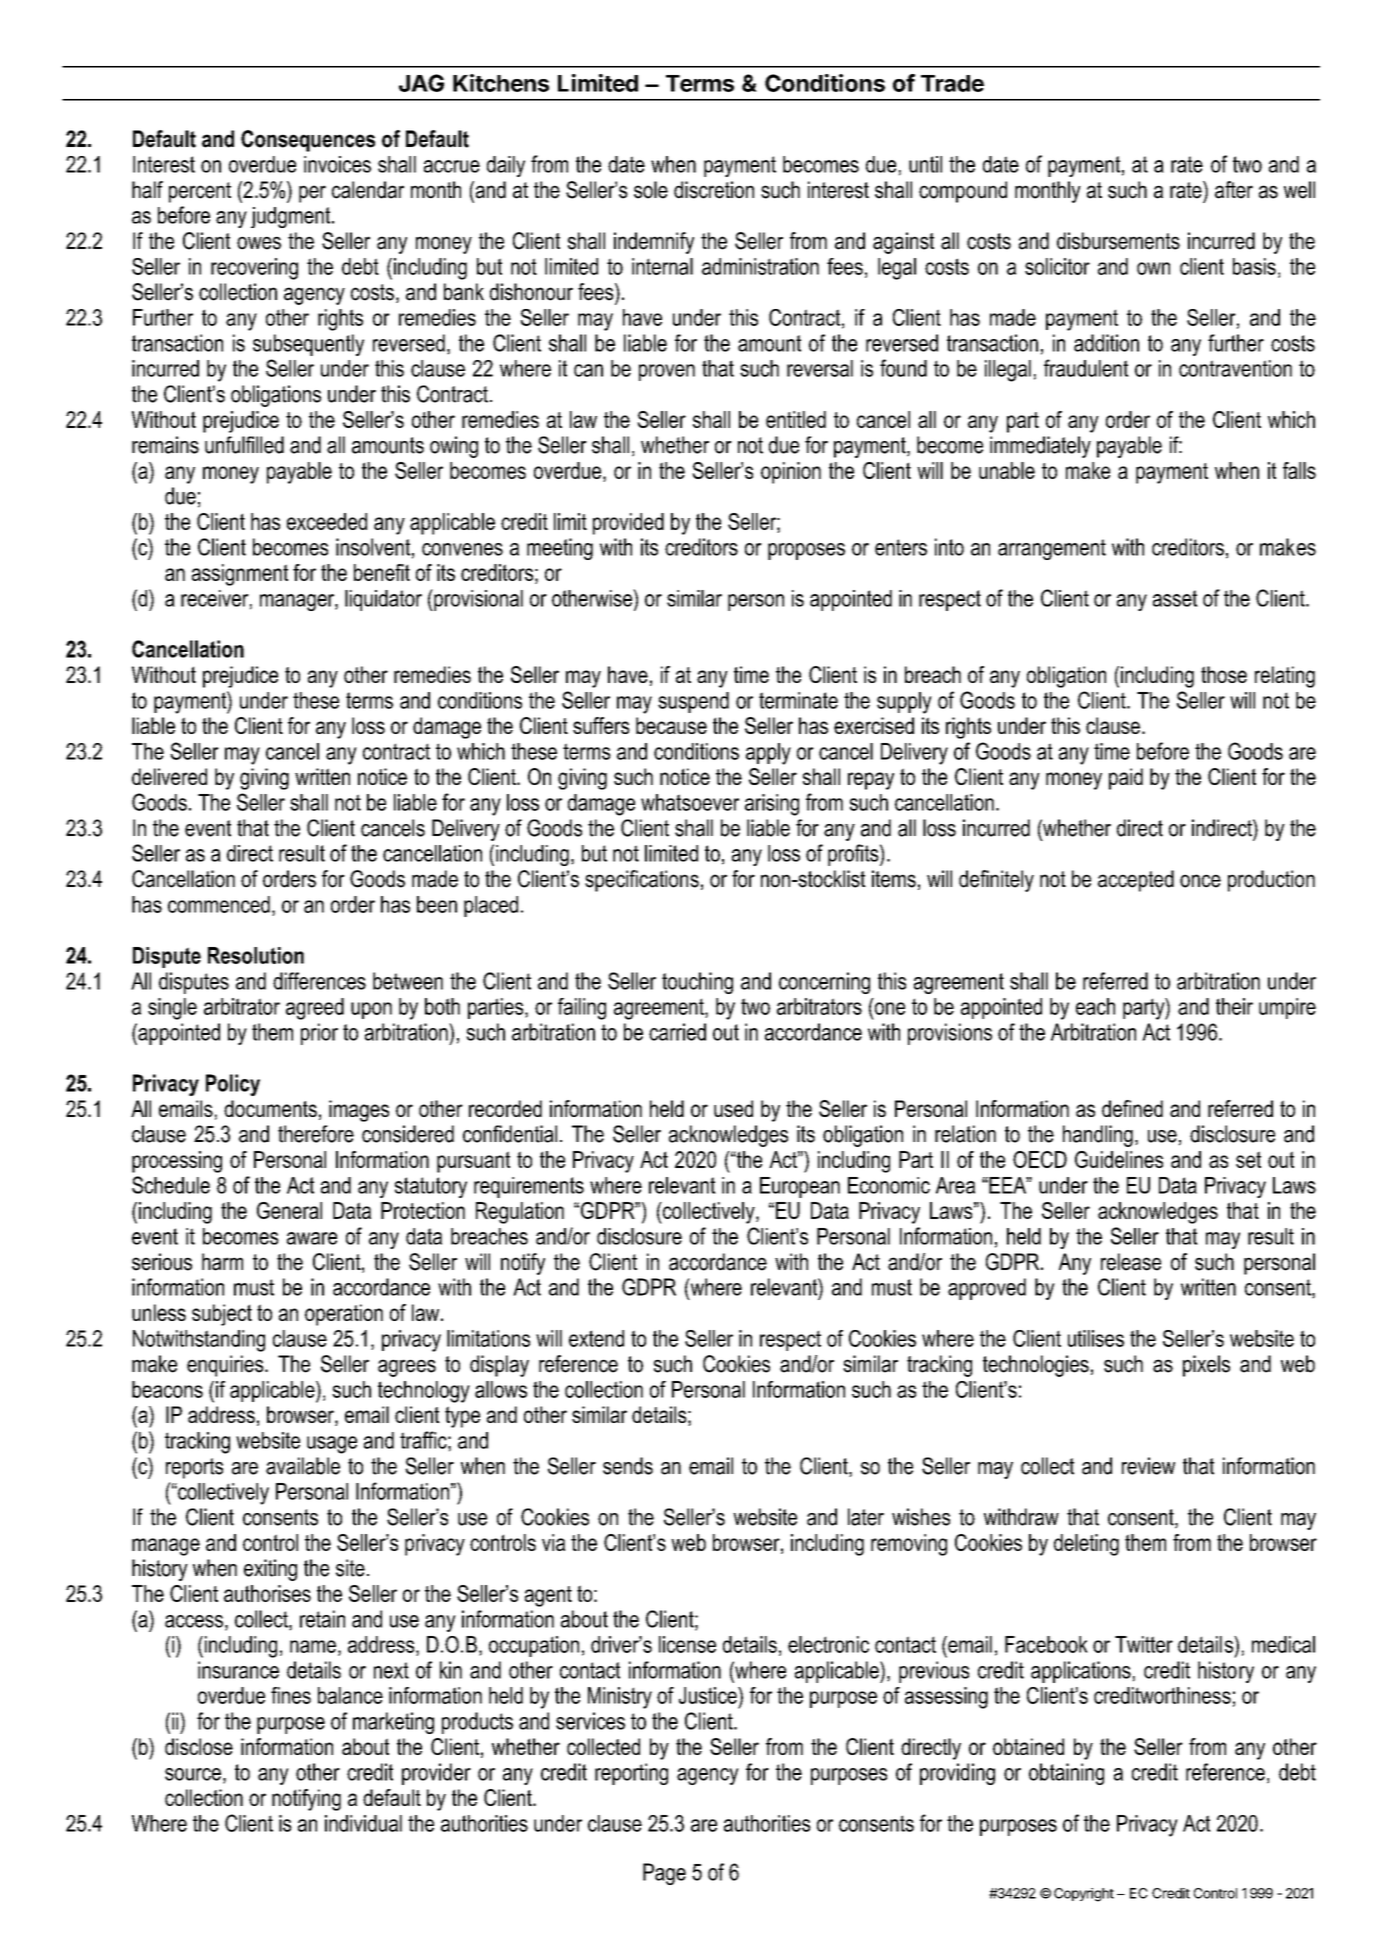 This screenshot has height=1954, width=1382. I want to click on Consequences, so click(308, 141).
